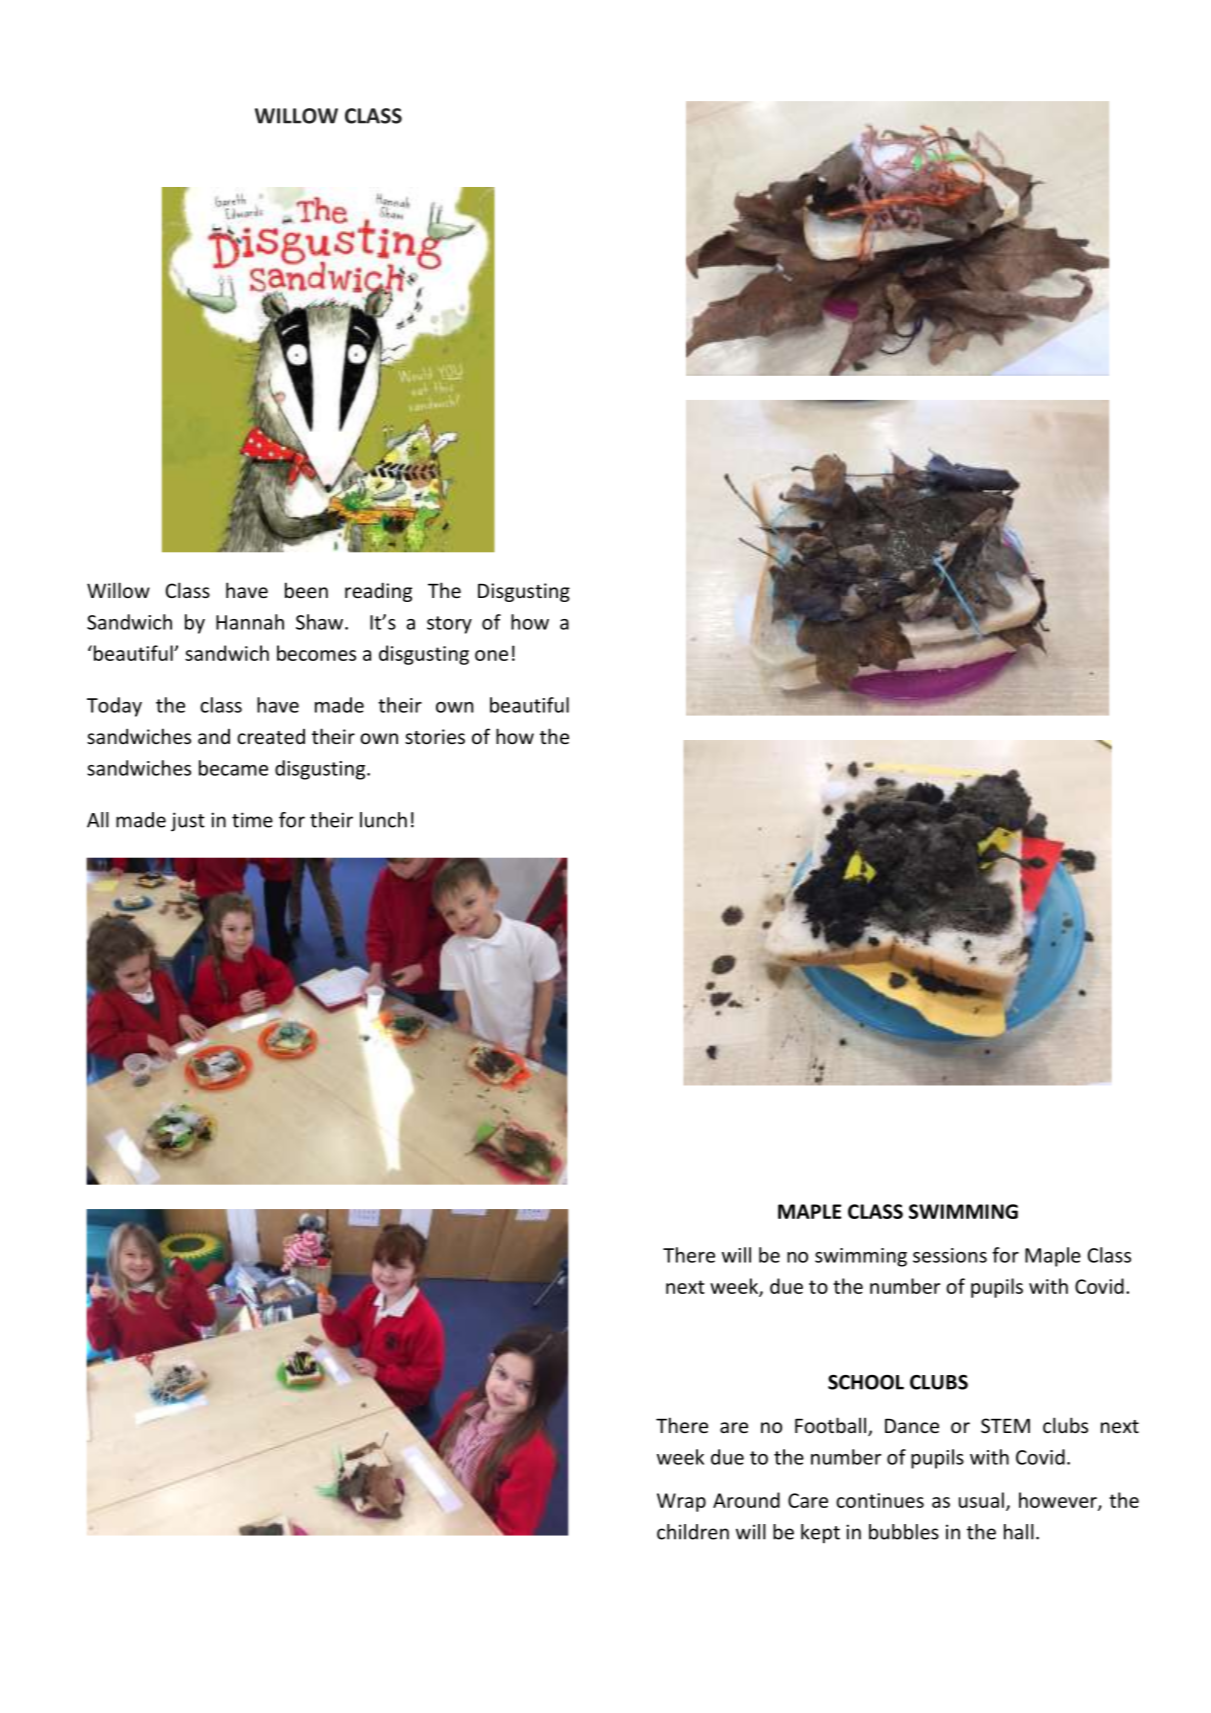 Image resolution: width=1211 pixels, height=1713 pixels. What do you see at coordinates (188, 822) in the screenshot?
I see `just` at bounding box center [188, 822].
